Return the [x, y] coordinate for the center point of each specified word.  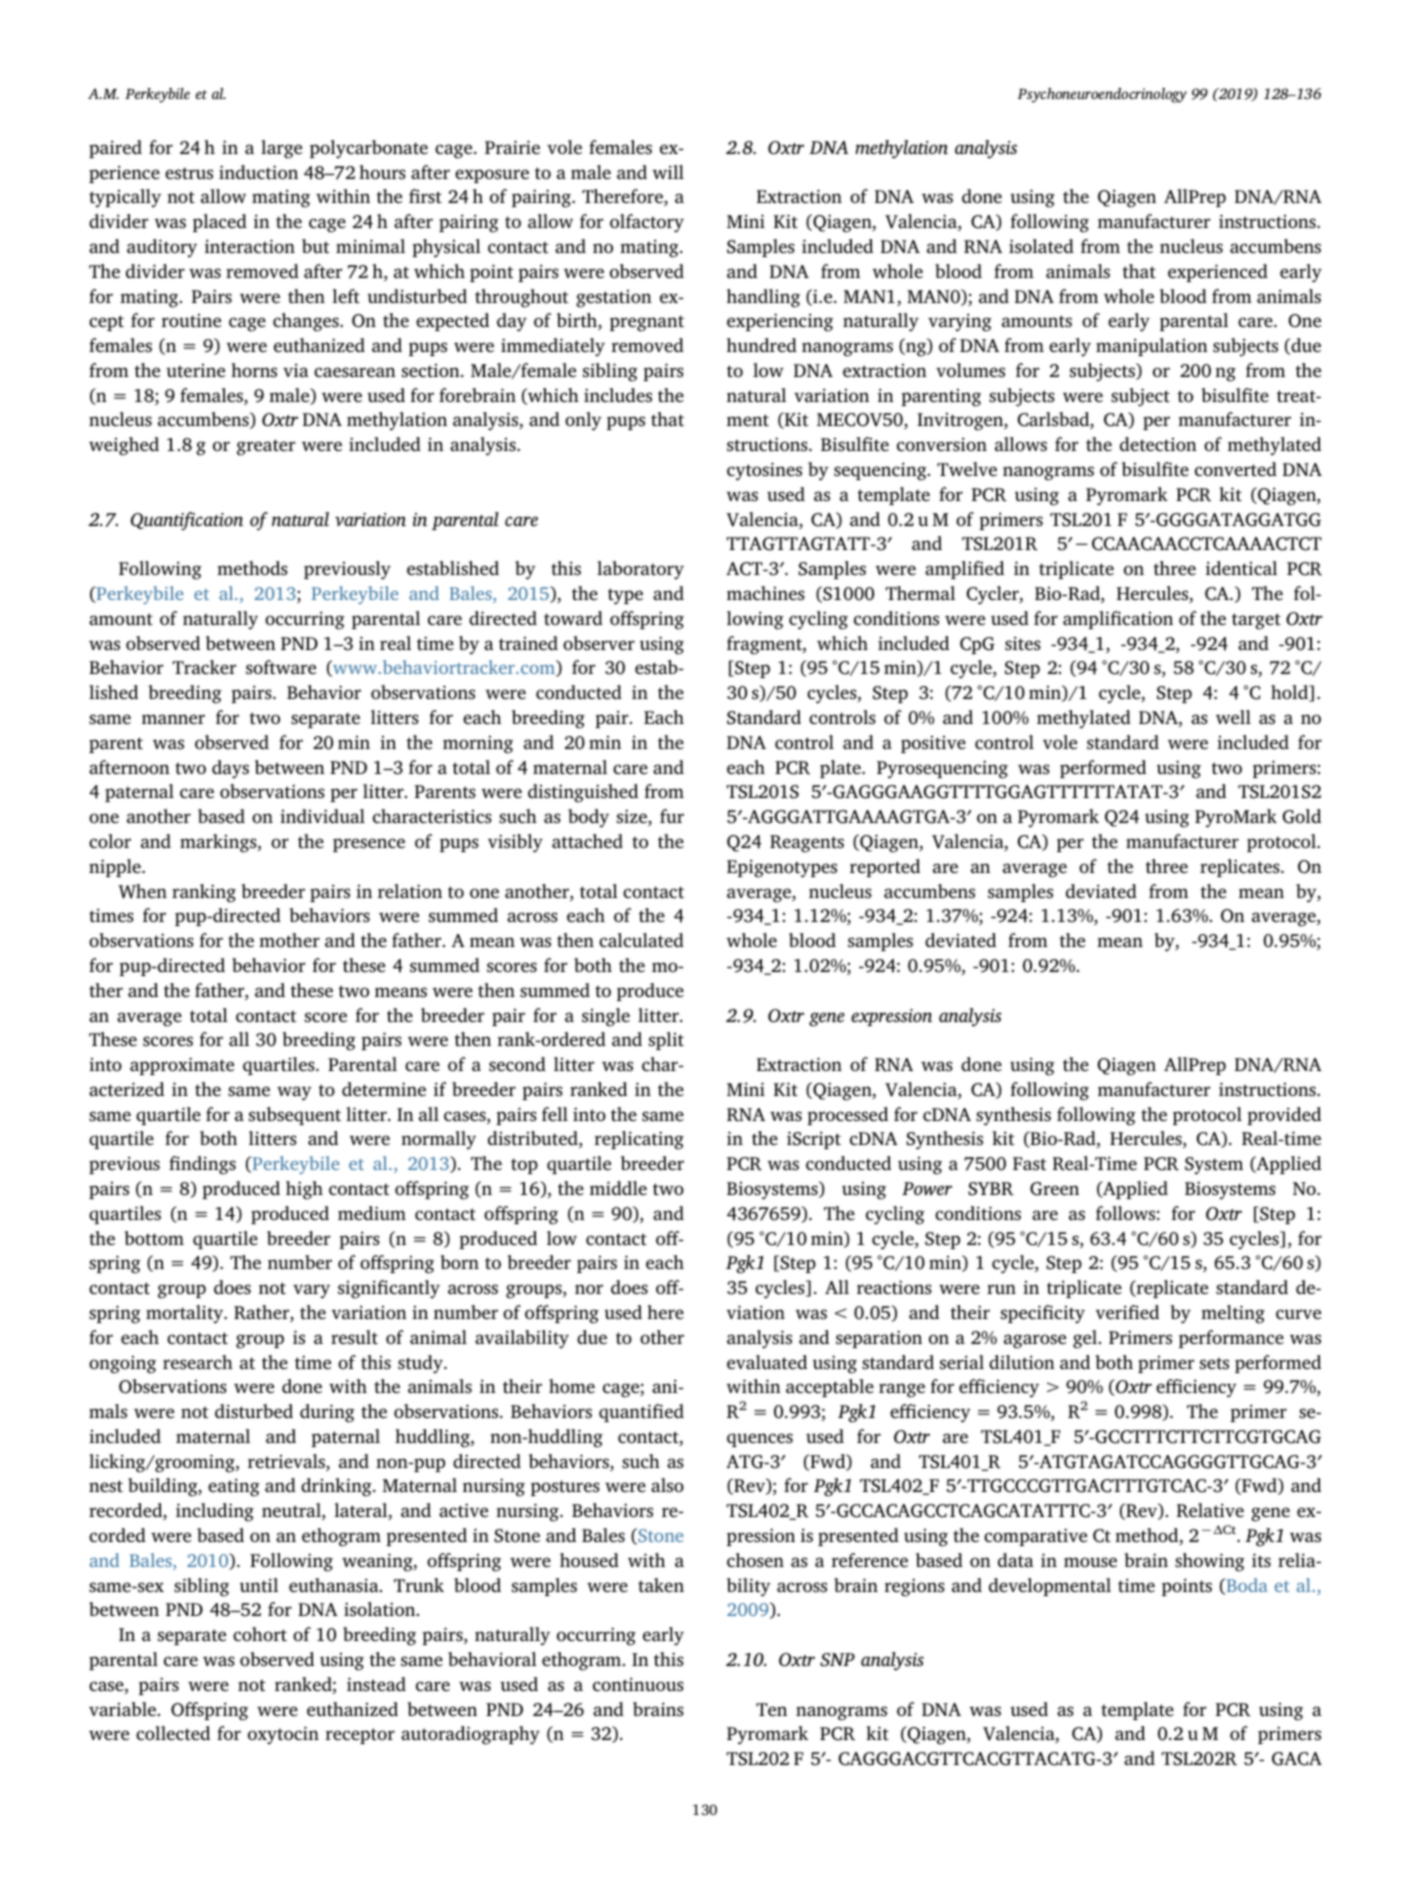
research [198, 1362]
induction [258, 172]
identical [1241, 568]
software [281, 667]
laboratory [640, 570]
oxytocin [283, 1735]
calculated [641, 940]
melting [1233, 1314]
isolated [1041, 246]
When [142, 891]
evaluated [767, 1362]
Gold [1301, 816]
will [668, 172]
